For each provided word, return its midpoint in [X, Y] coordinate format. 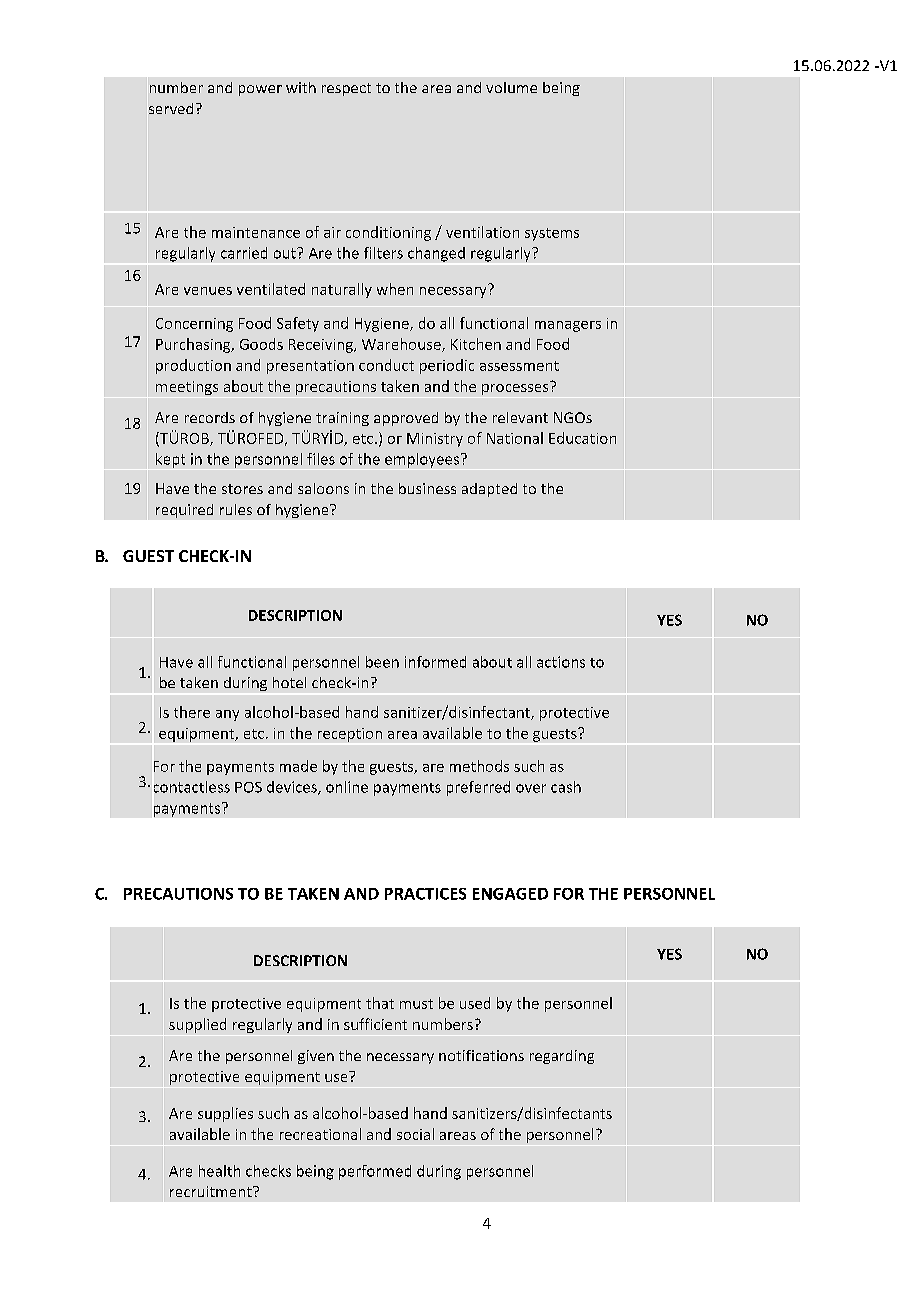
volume [511, 87]
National [515, 438]
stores [242, 489]
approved [406, 419]
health [219, 1171]
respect [346, 89]
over [531, 788]
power [260, 90]
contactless [192, 787]
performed [375, 1172]
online [347, 787]
